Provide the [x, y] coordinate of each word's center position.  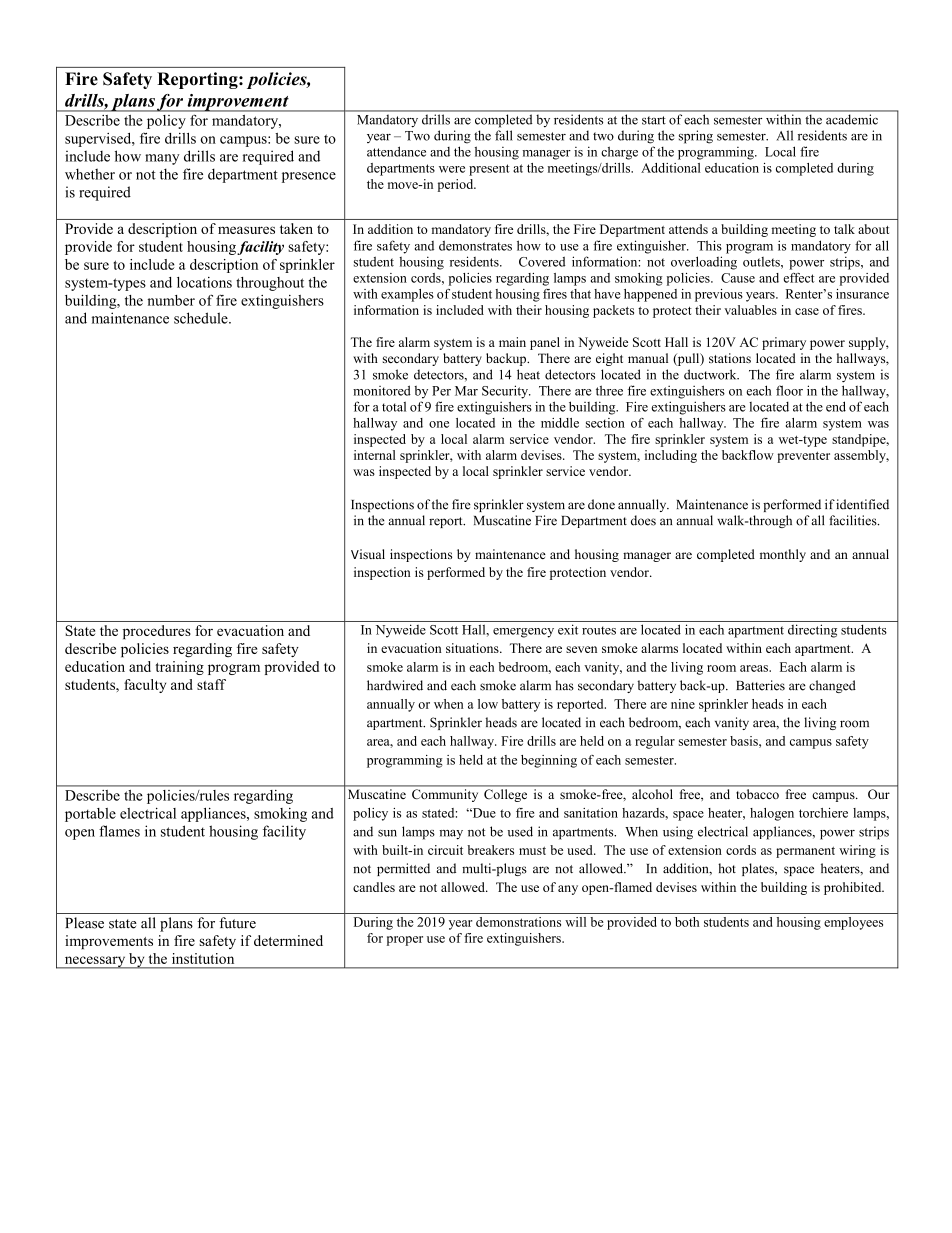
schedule [202, 318]
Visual [368, 554]
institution [203, 958]
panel [545, 343]
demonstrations [518, 922]
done [601, 504]
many [162, 159]
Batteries [760, 685]
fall [504, 135]
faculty [145, 686]
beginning [549, 761]
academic [852, 119]
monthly [783, 555]
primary [784, 343]
